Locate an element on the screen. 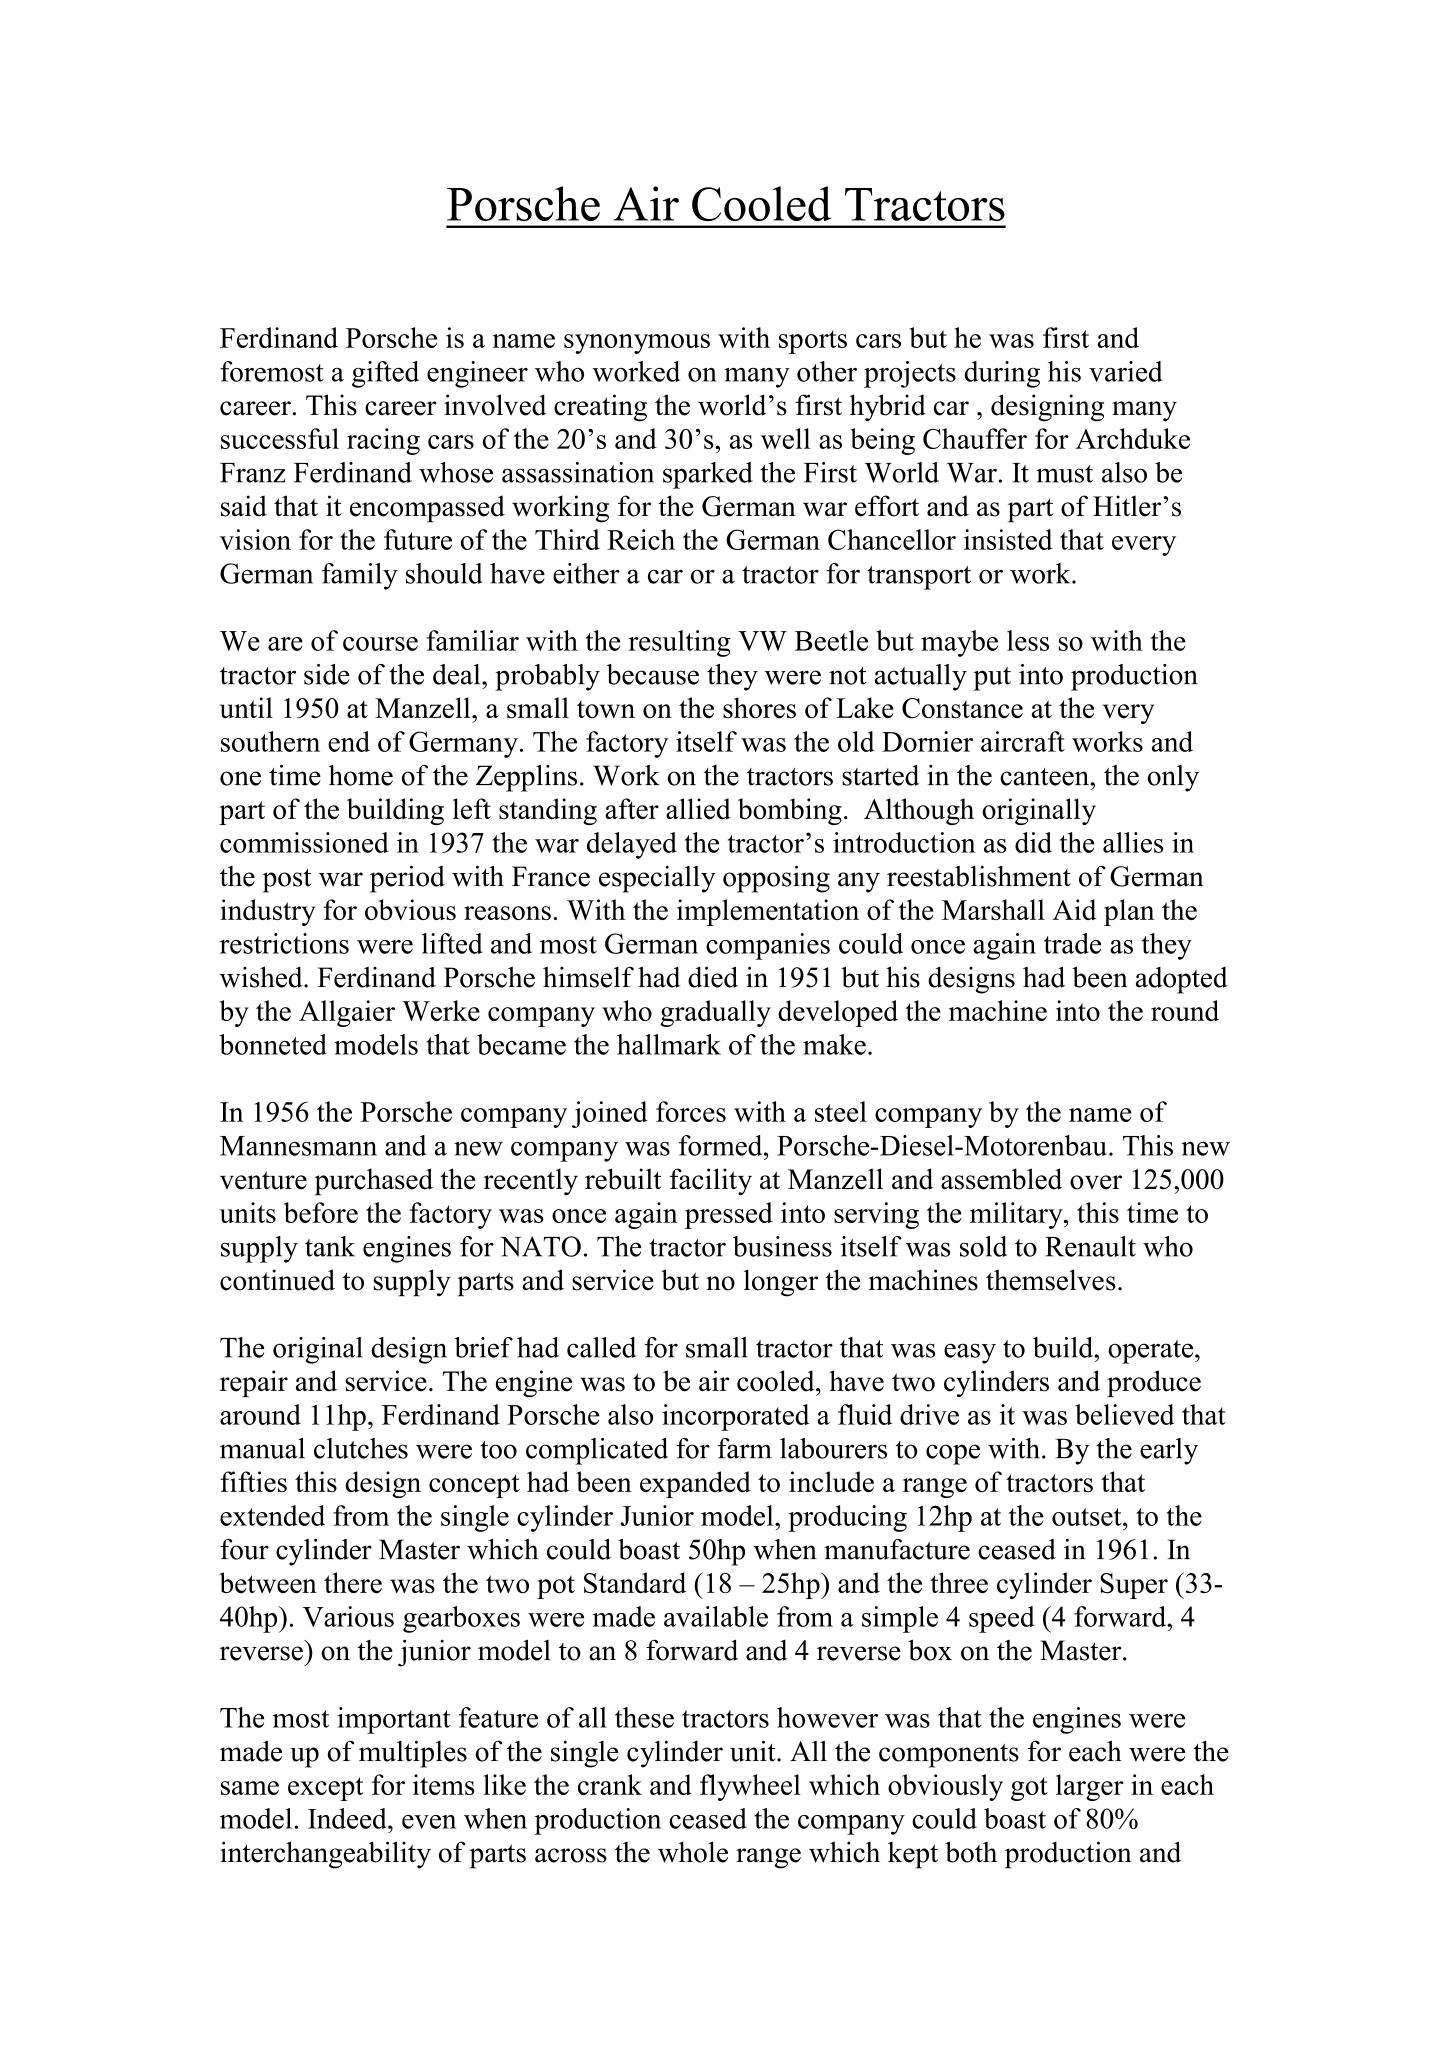 Image resolution: width=1452 pixels, height=2053 pixels. Indeed is located at coordinates (348, 1818).
